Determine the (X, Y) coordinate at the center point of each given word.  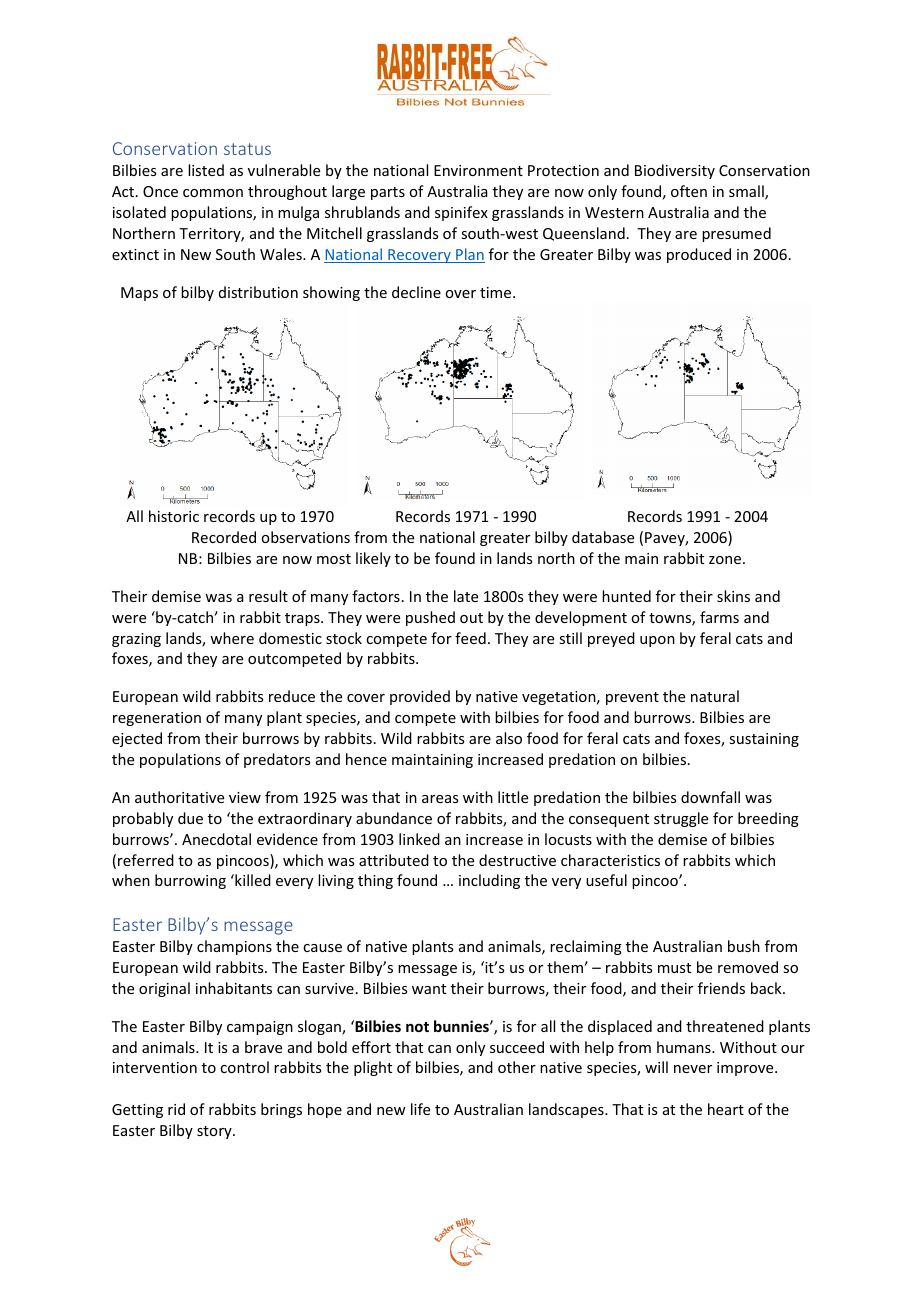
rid (176, 1109)
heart (726, 1109)
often (689, 191)
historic (174, 516)
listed (206, 170)
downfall (710, 797)
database (603, 537)
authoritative (179, 797)
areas (440, 799)
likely (373, 559)
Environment (478, 170)
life (420, 1109)
